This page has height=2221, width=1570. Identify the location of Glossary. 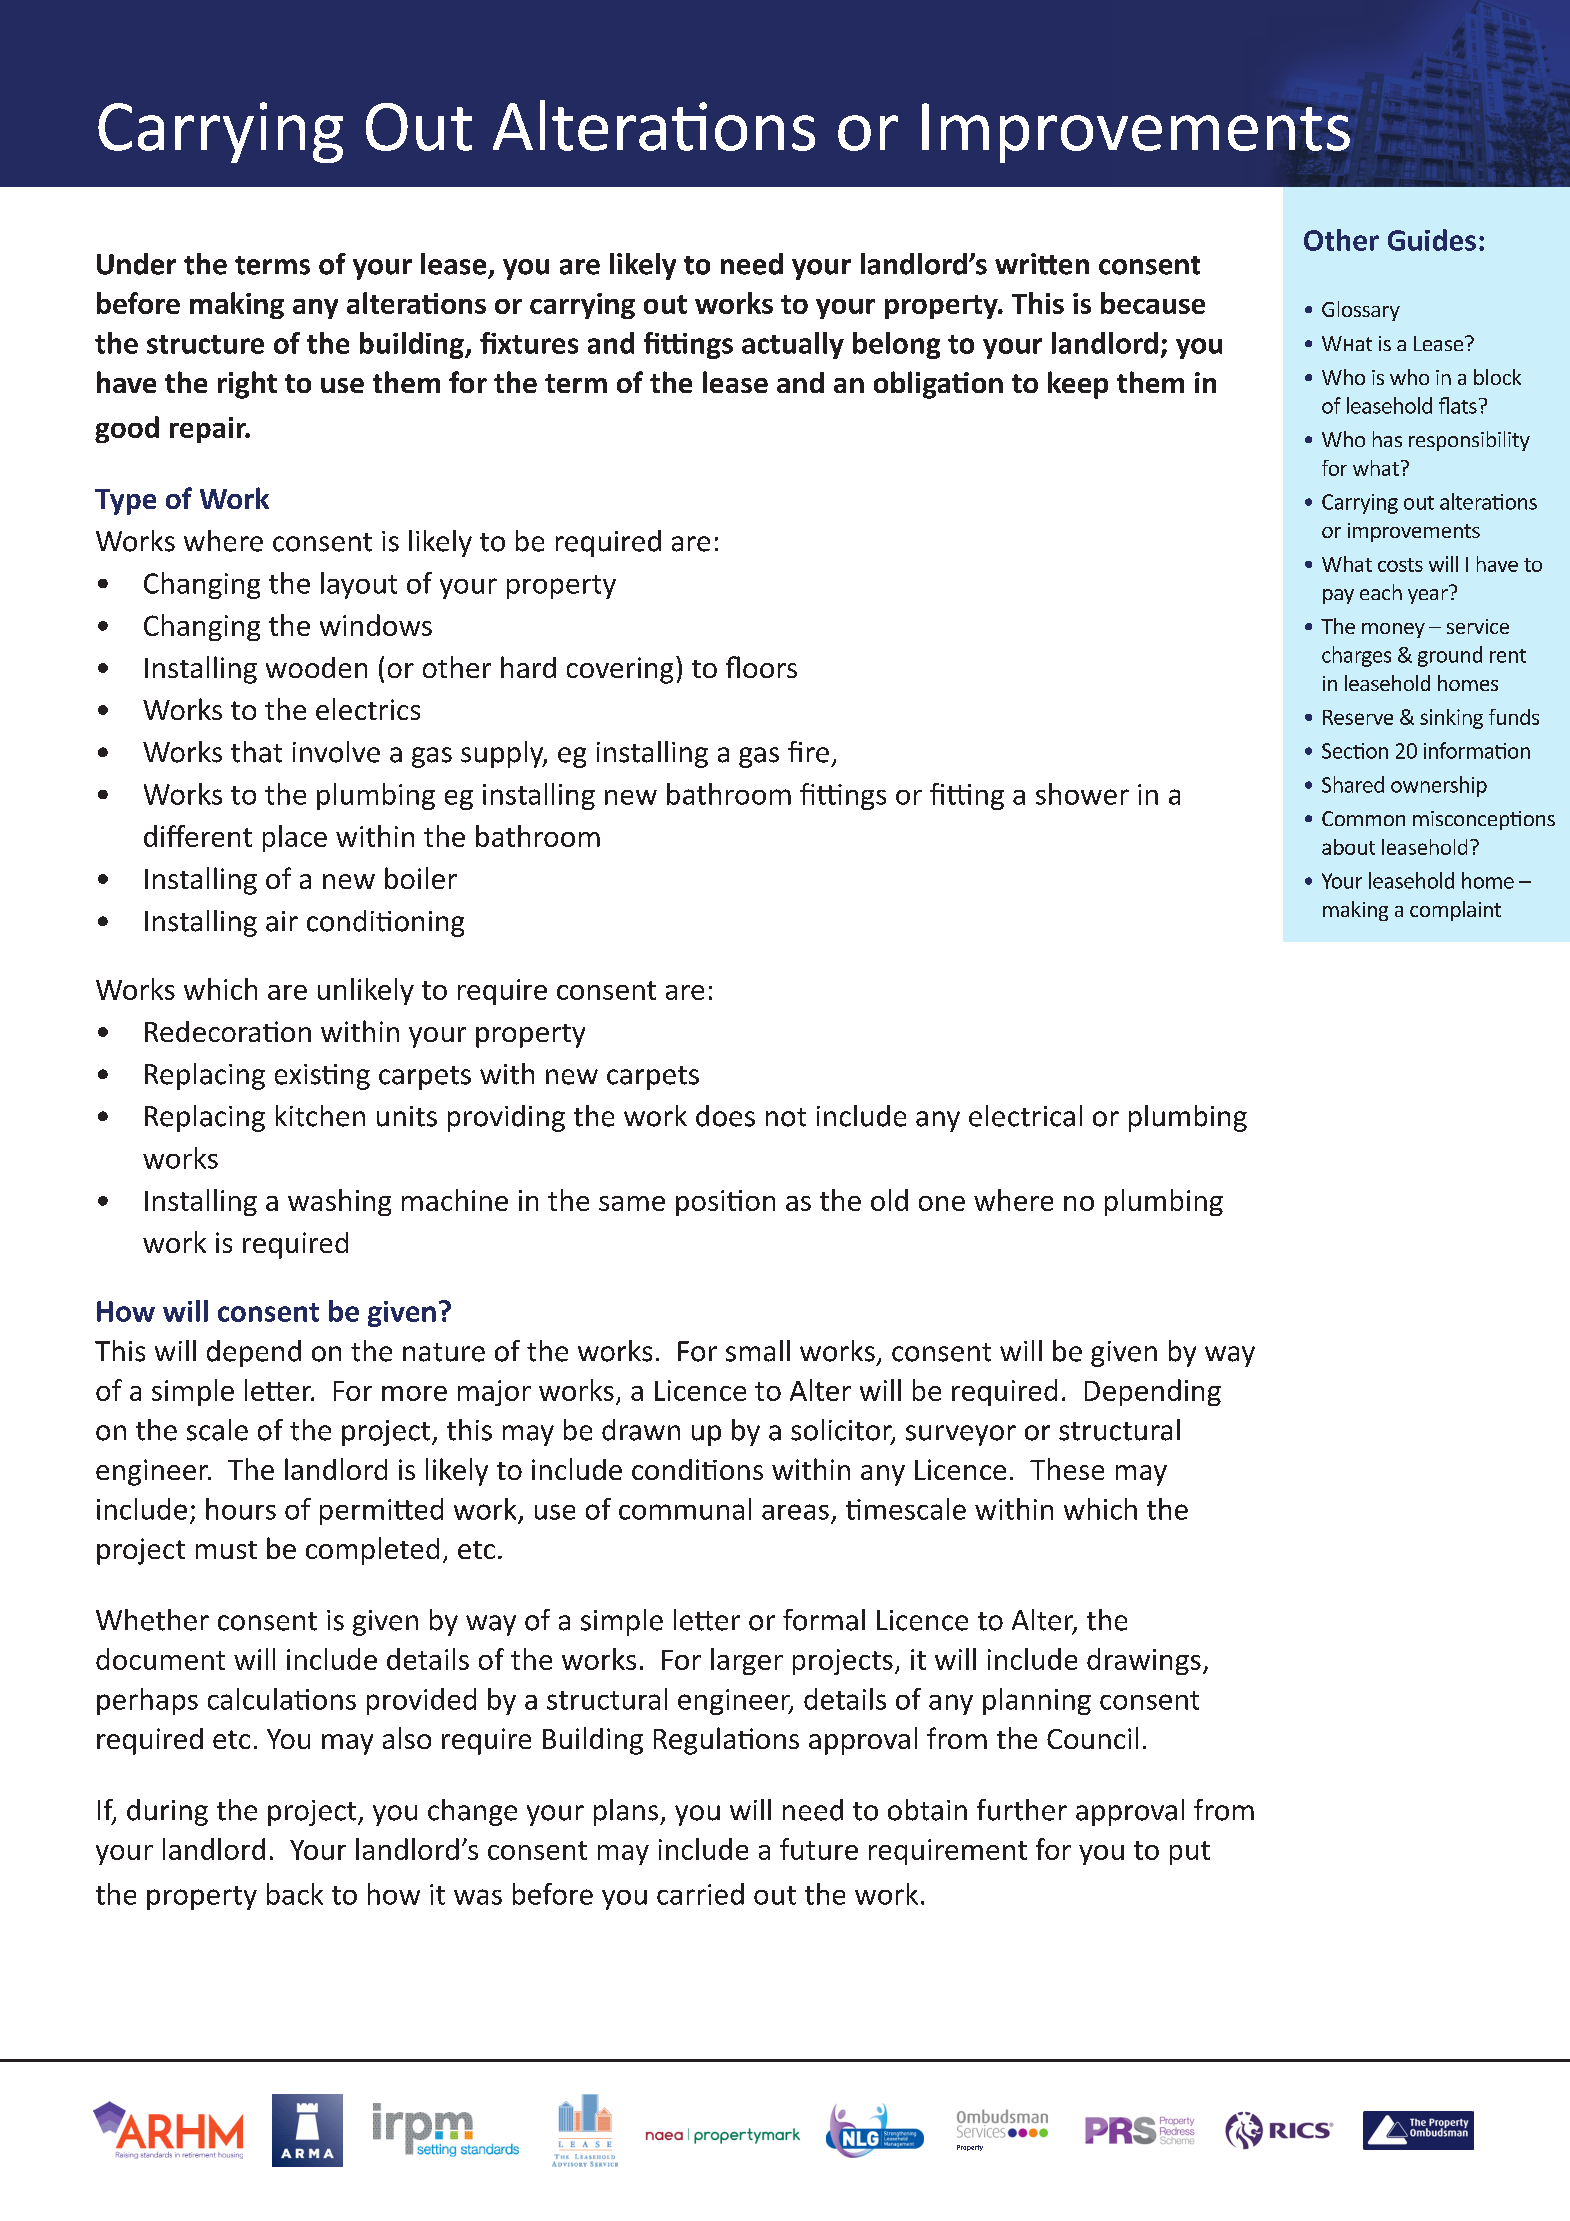
(1361, 311).
